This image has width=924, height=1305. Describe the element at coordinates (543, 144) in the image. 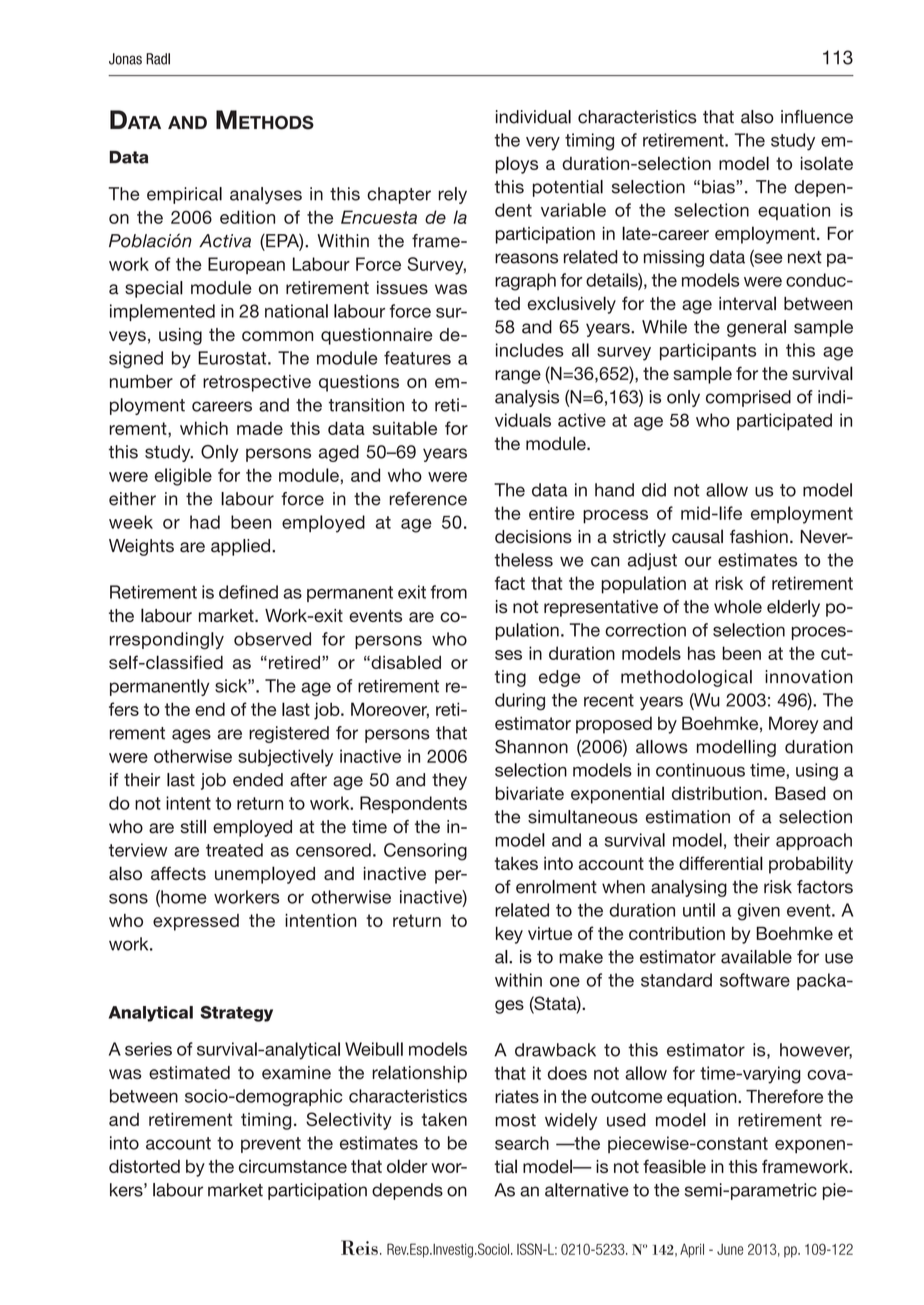

I see `very` at that location.
